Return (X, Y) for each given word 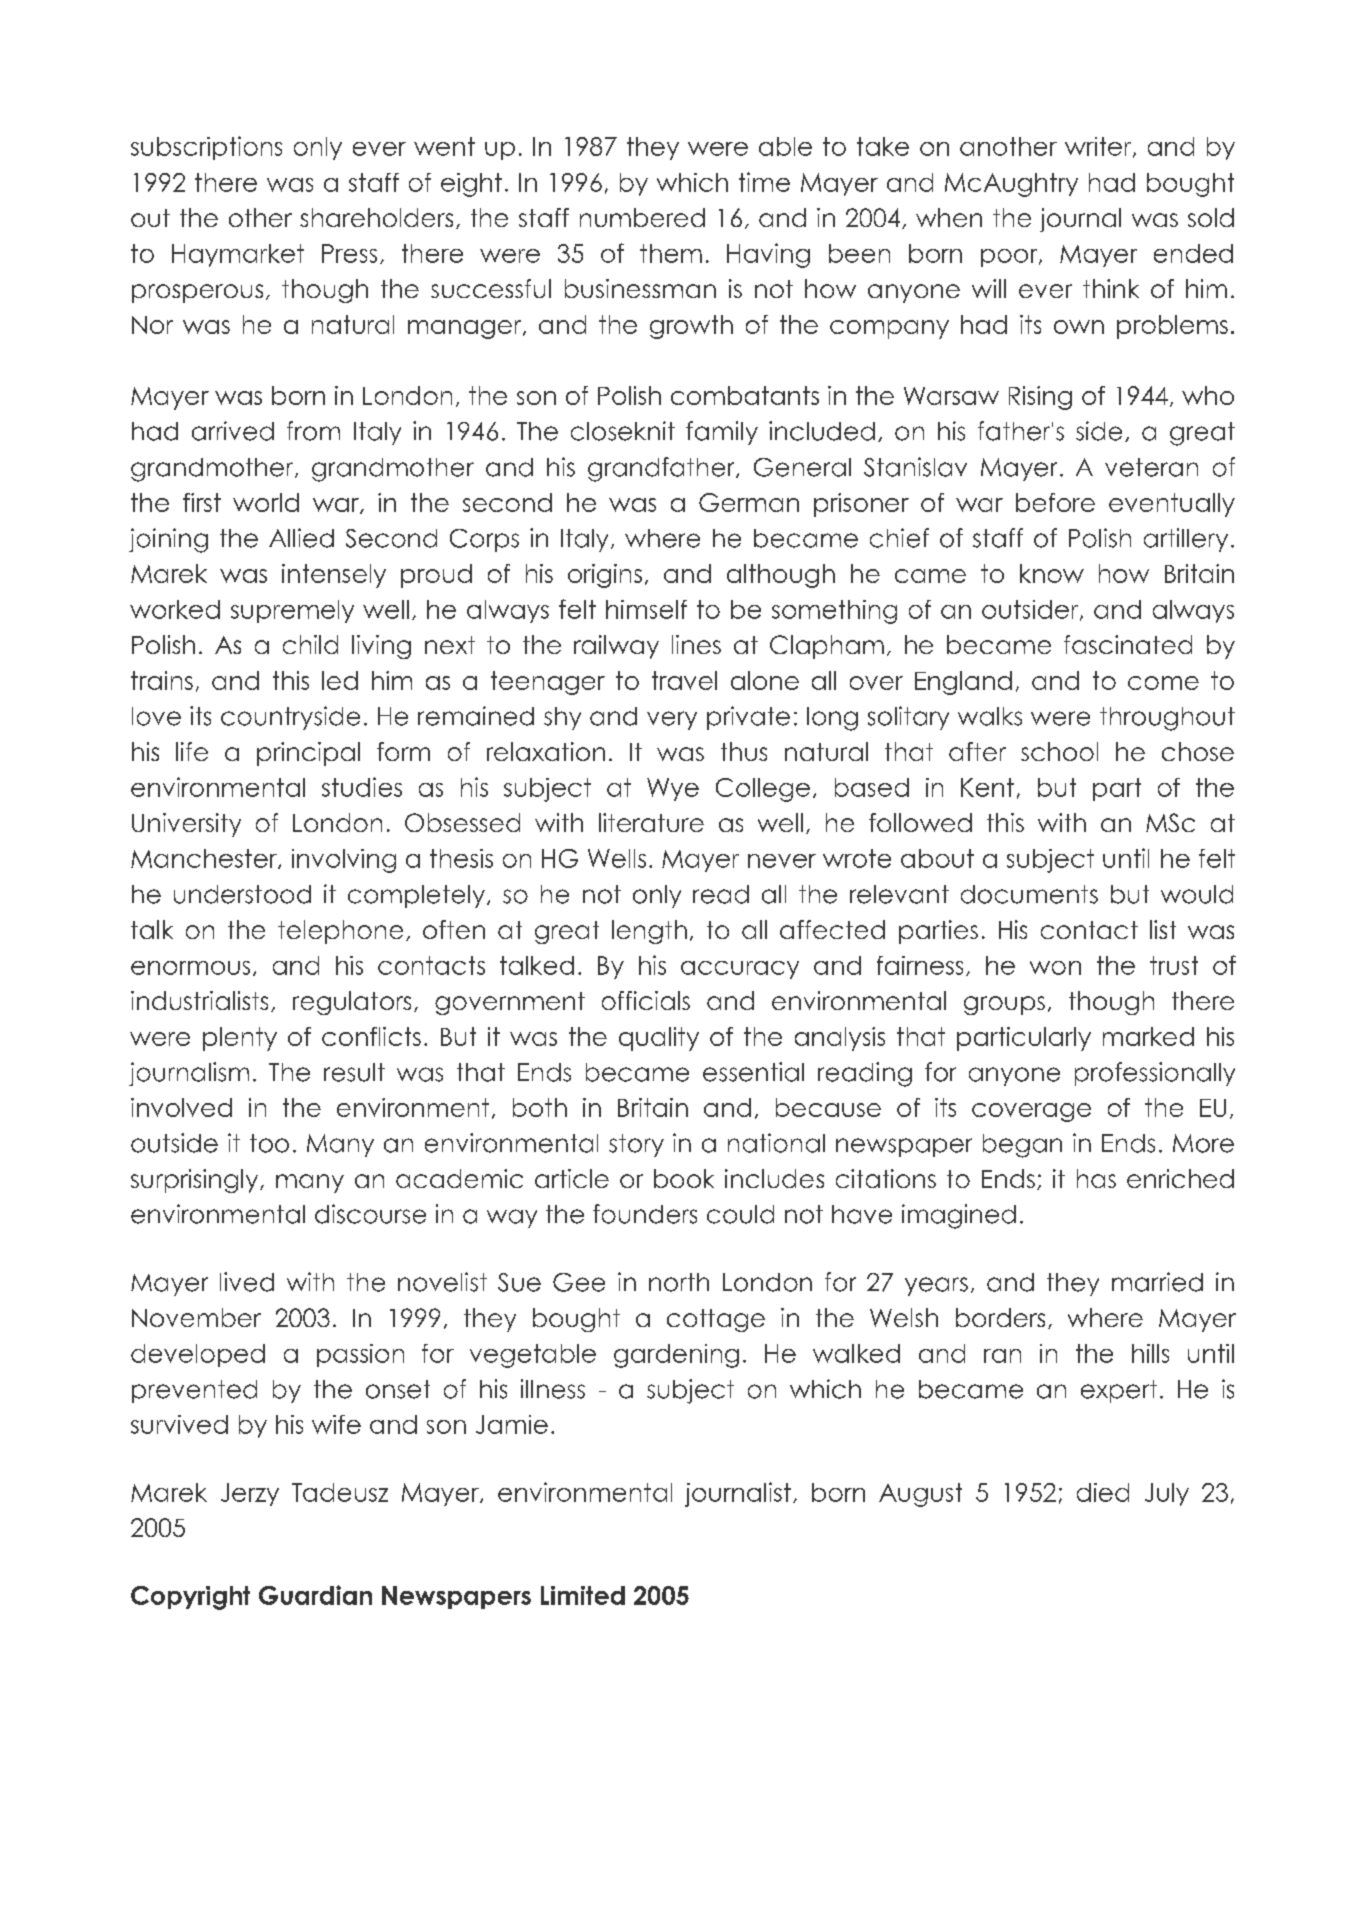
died (1103, 1492)
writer (1099, 147)
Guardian (315, 1595)
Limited (583, 1595)
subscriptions (206, 148)
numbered (642, 217)
